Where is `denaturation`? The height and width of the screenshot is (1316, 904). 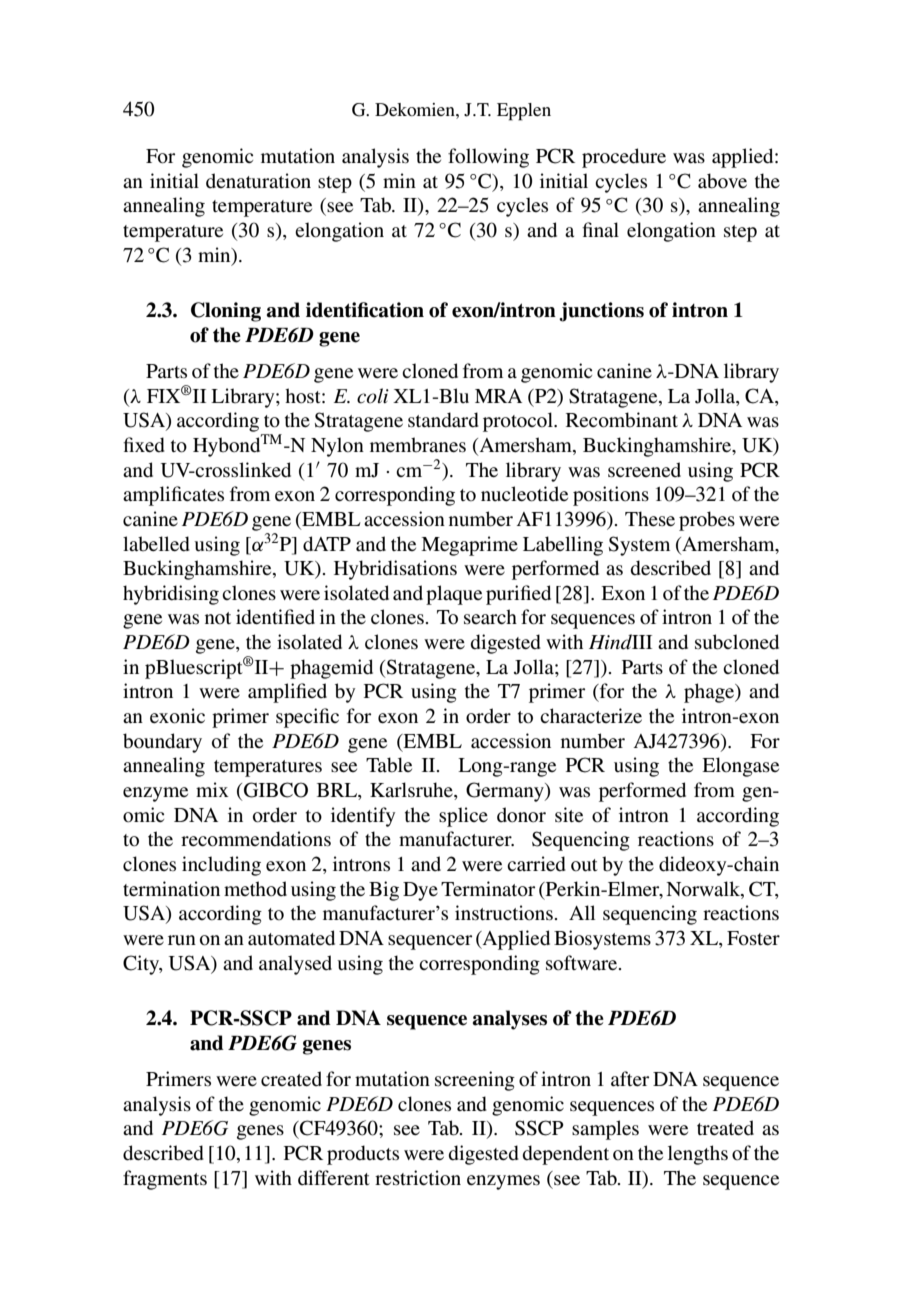 denaturation is located at coordinates (258, 181).
